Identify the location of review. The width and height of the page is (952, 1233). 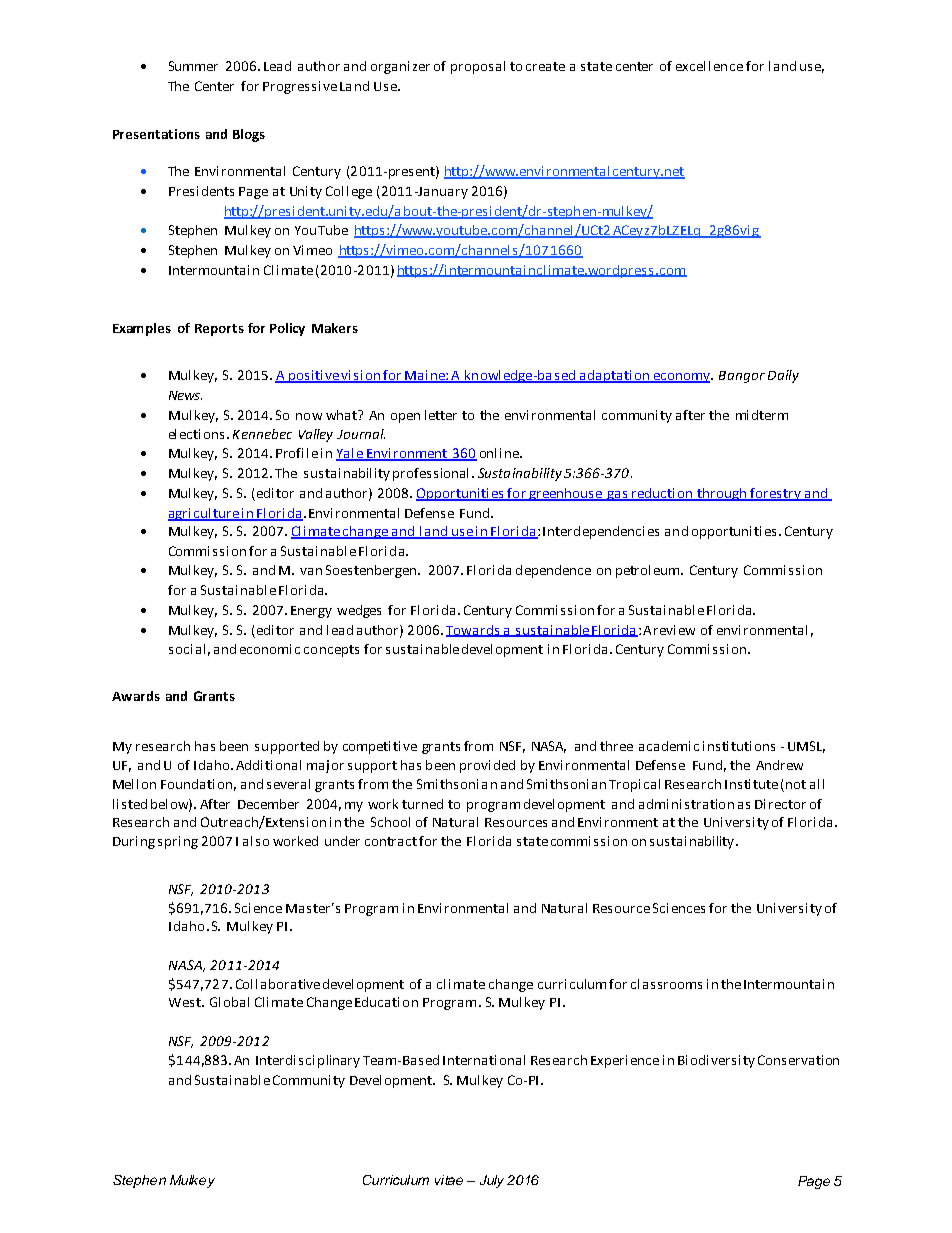
(674, 630).
